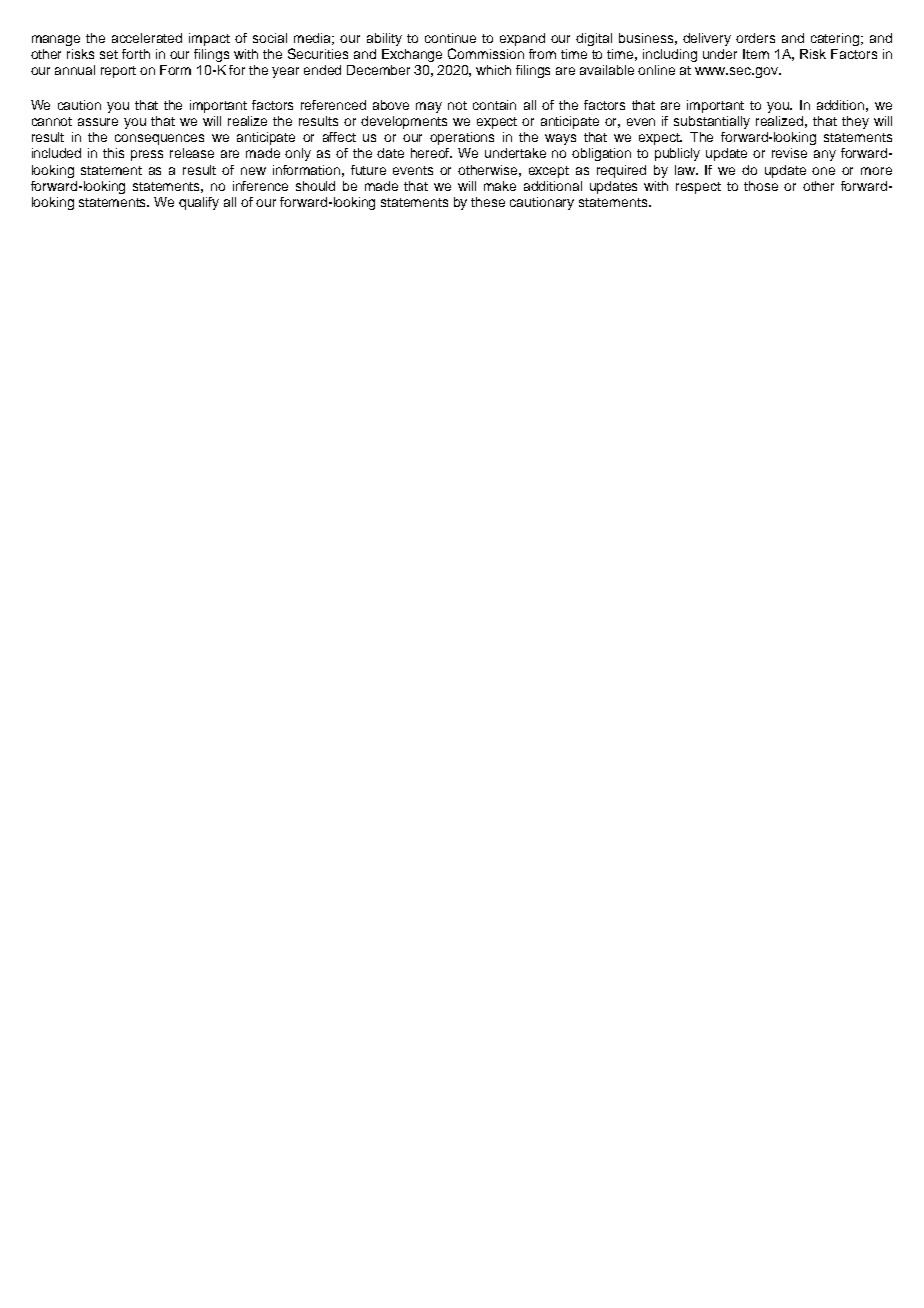 Image resolution: width=924 pixels, height=1308 pixels. Describe the element at coordinates (825, 155) in the image. I see `any` at that location.
